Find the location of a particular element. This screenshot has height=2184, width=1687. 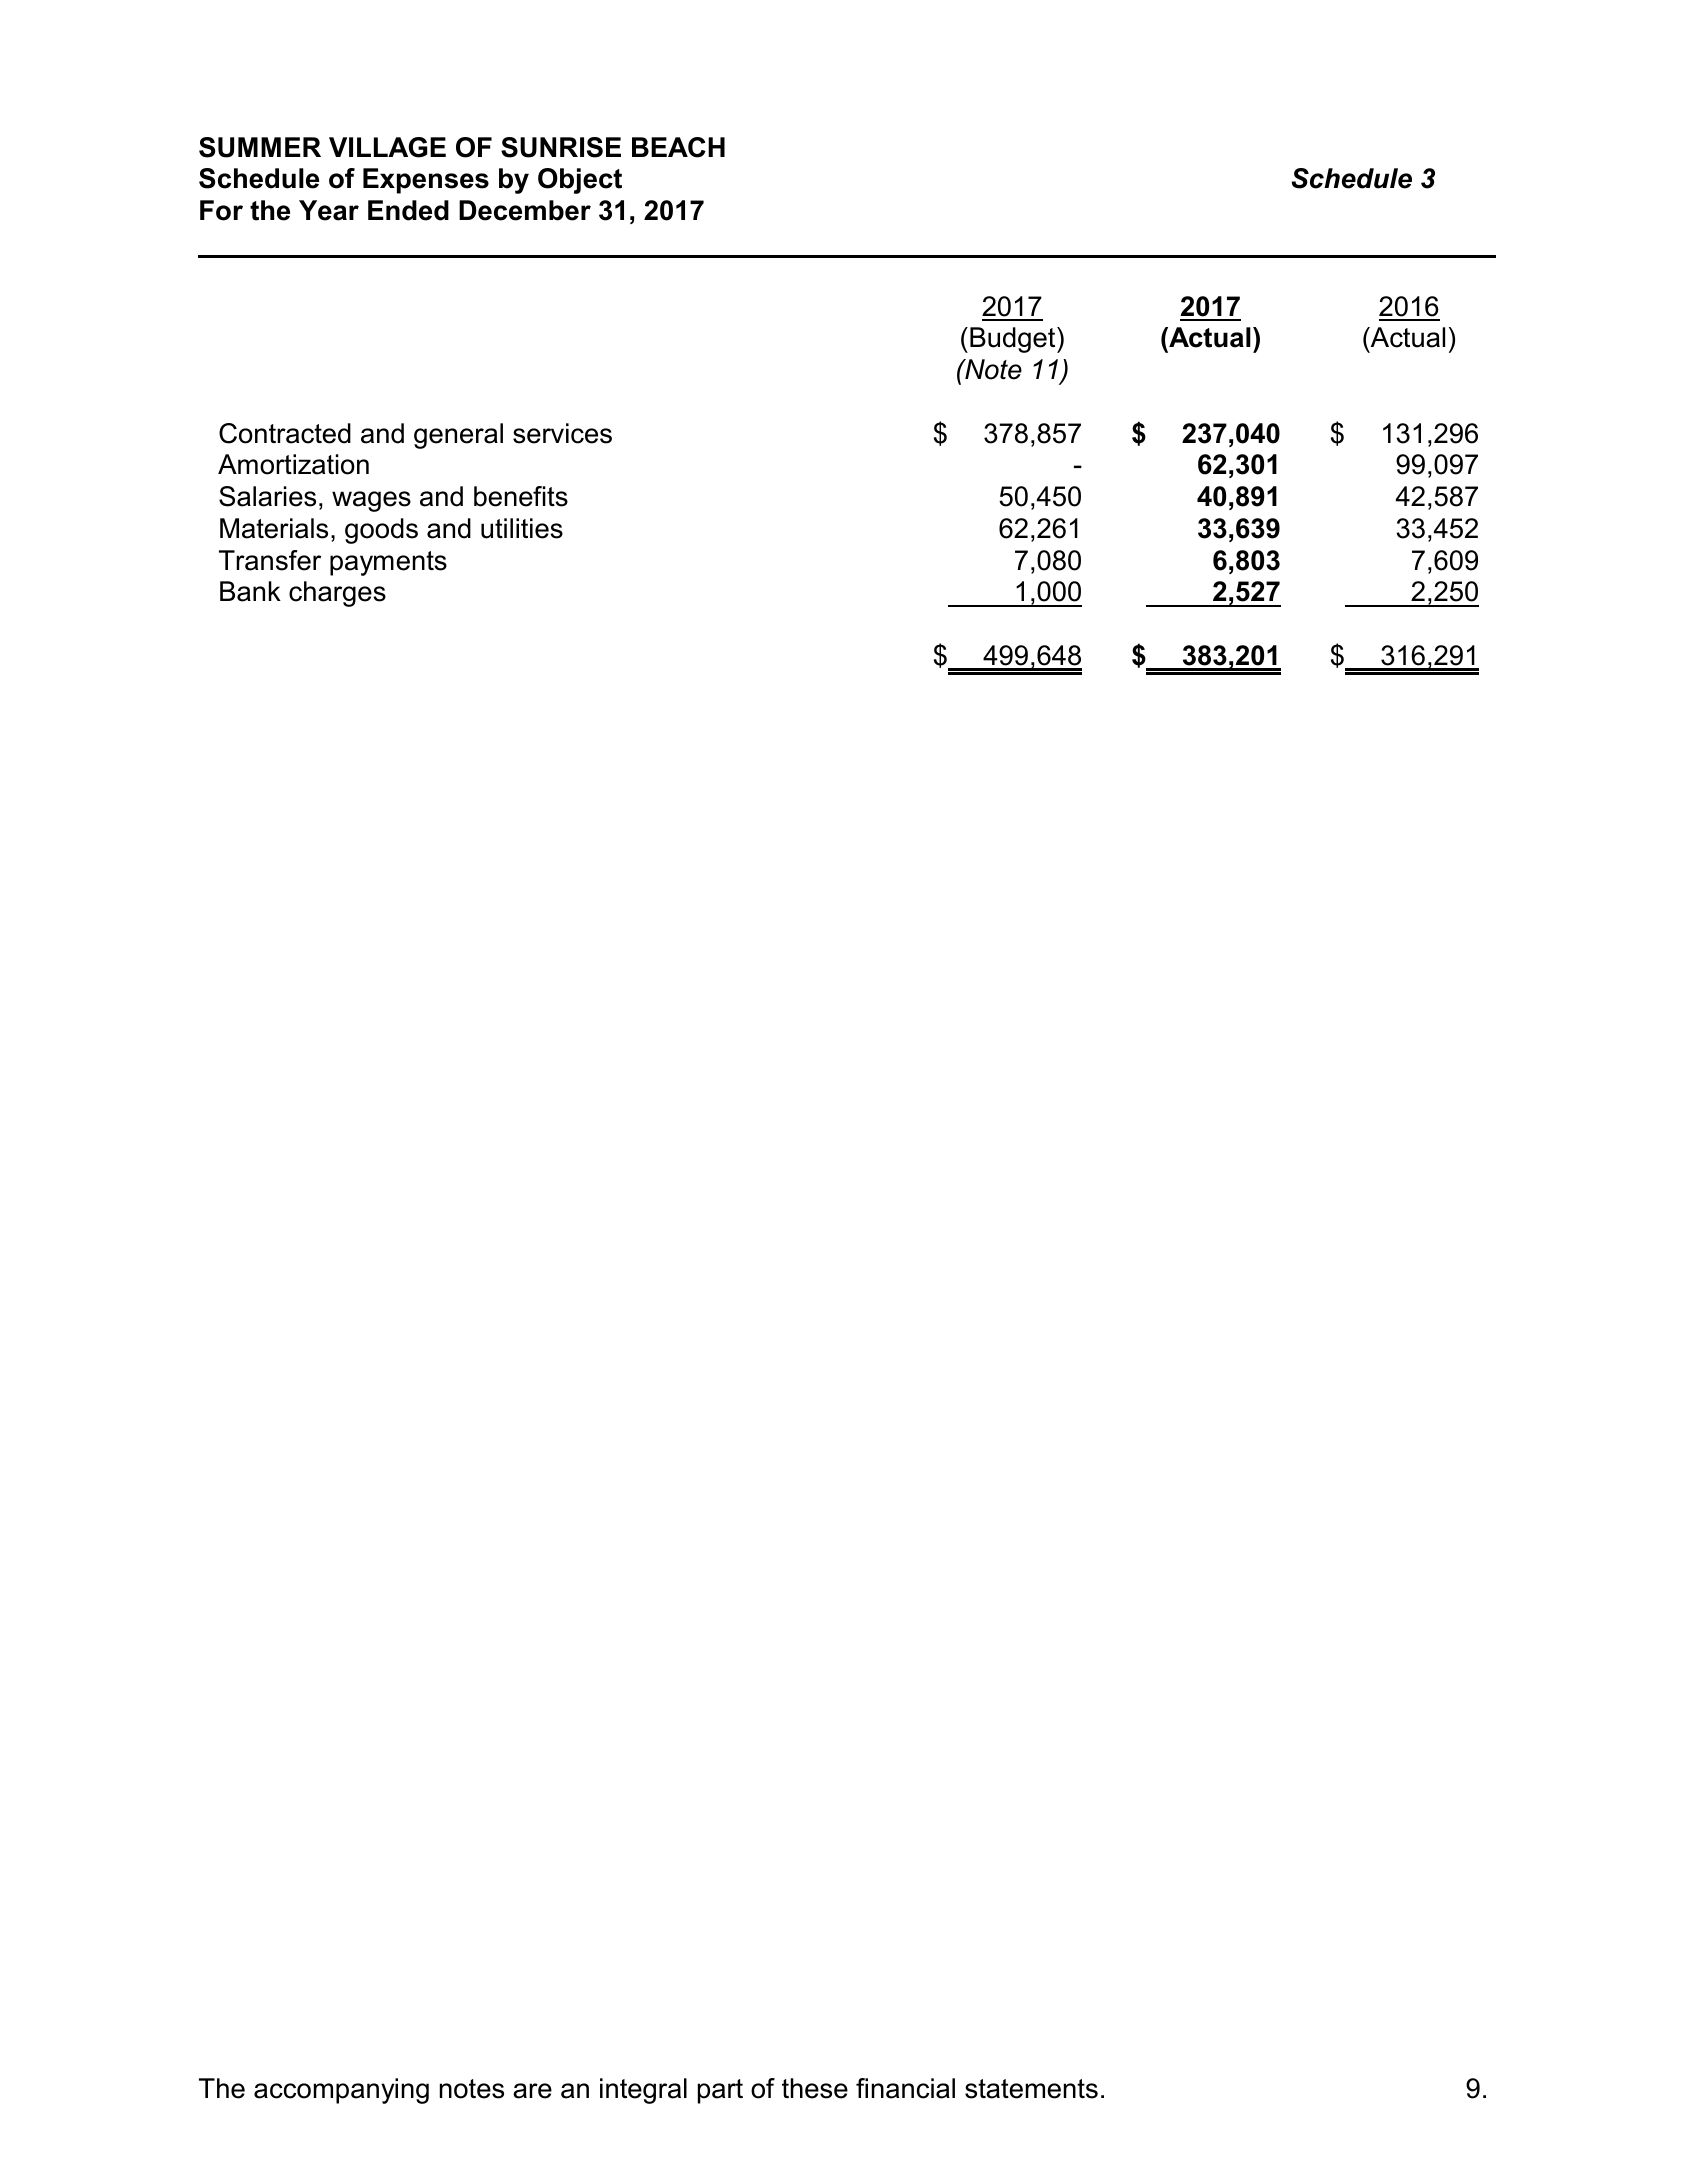

financial is located at coordinates (905, 2088).
